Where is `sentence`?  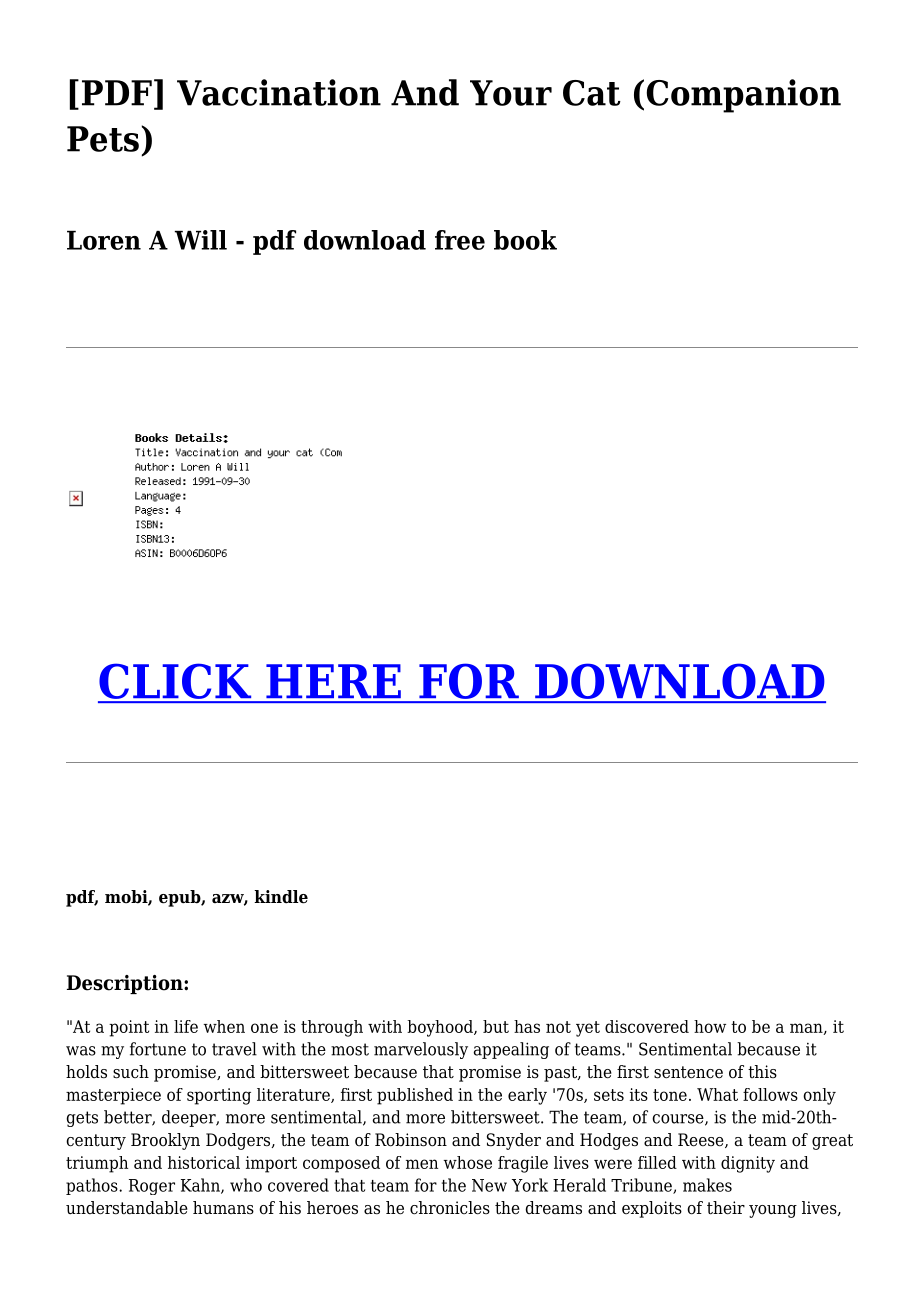 sentence is located at coordinates (688, 1072).
